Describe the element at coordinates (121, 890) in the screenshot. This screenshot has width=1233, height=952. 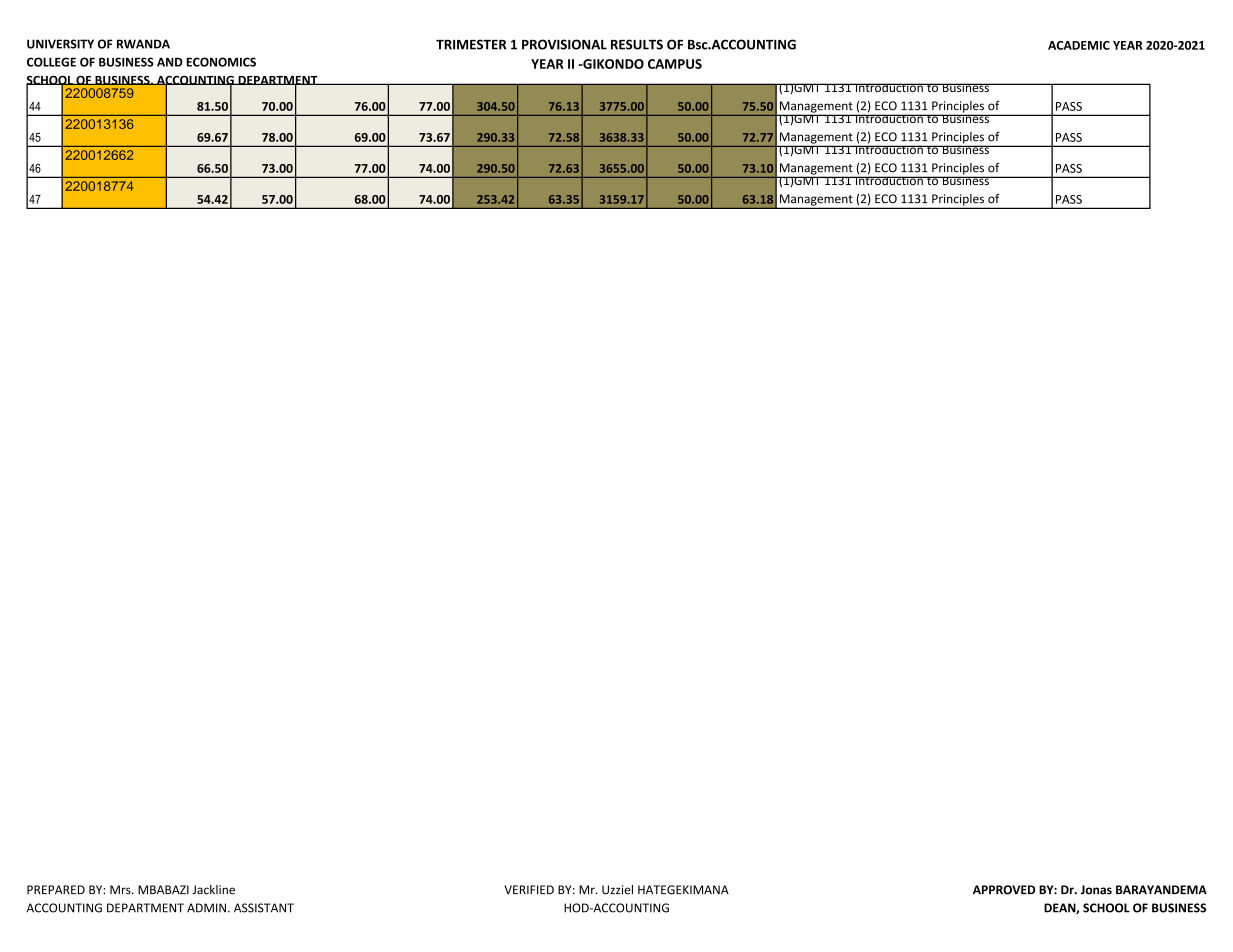
I see `Mrs` at that location.
